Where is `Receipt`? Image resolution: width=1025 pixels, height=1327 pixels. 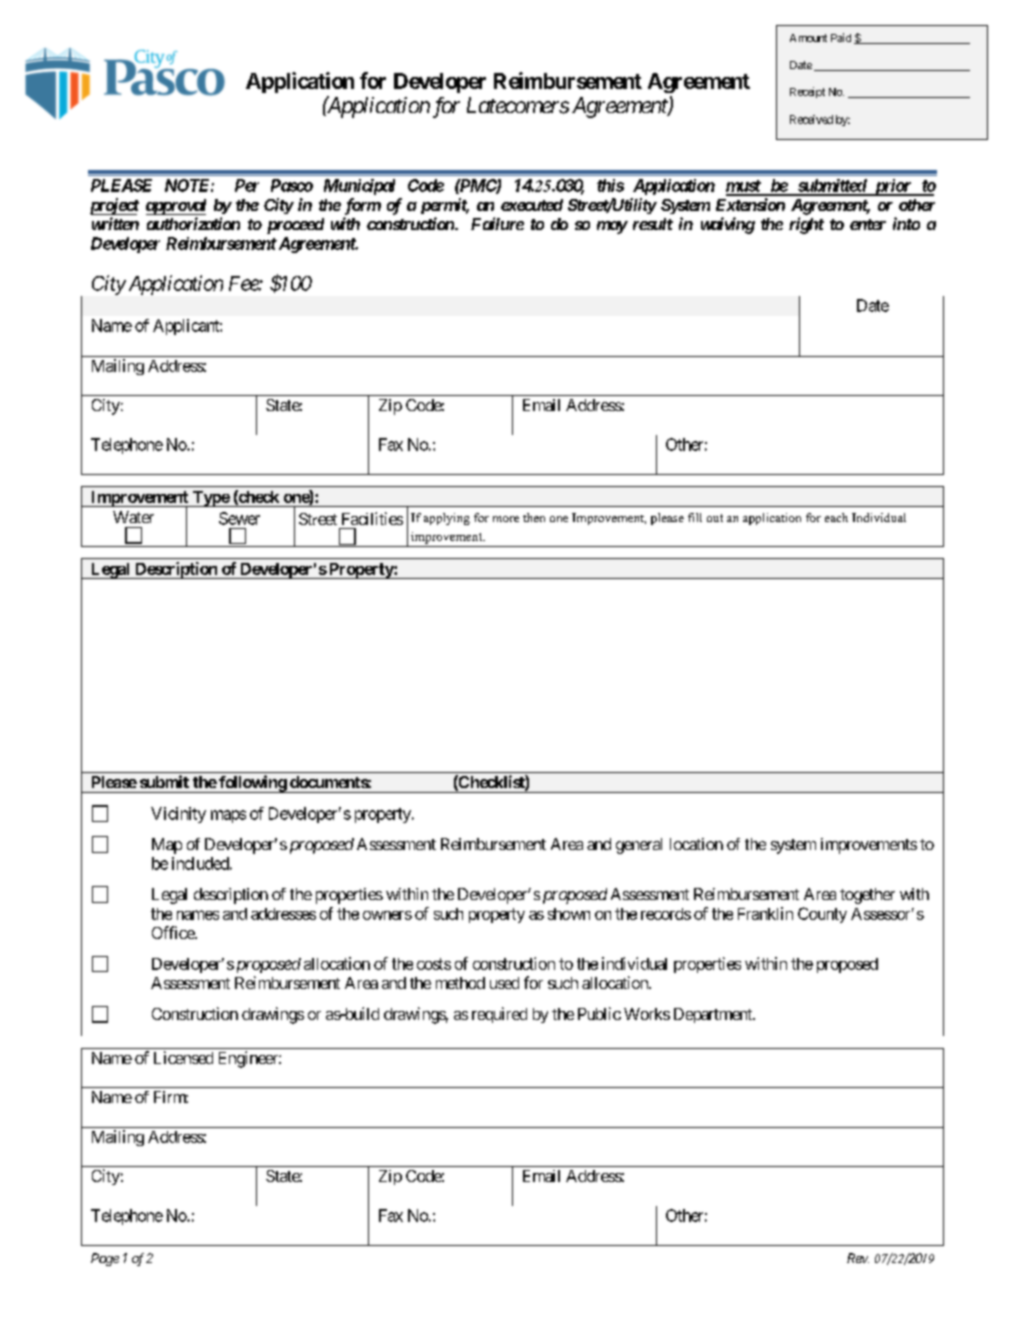
Receipt is located at coordinates (807, 92).
